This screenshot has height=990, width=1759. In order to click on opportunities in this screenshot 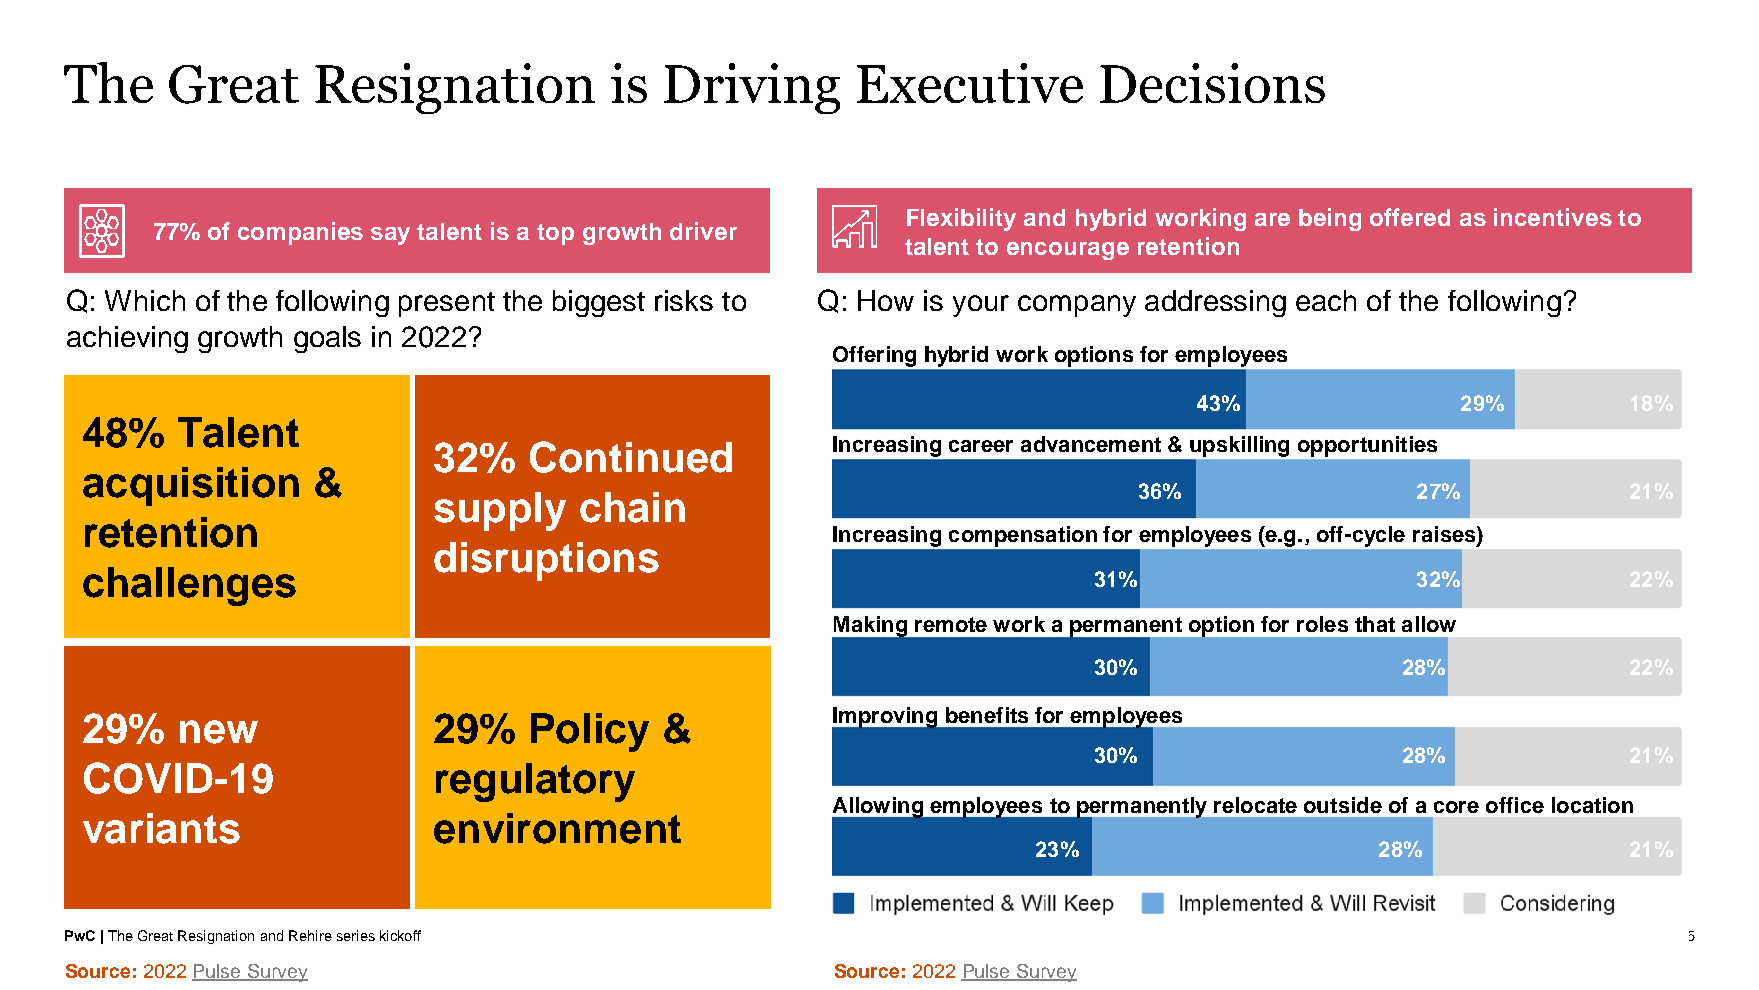, I will do `click(1367, 446)`.
